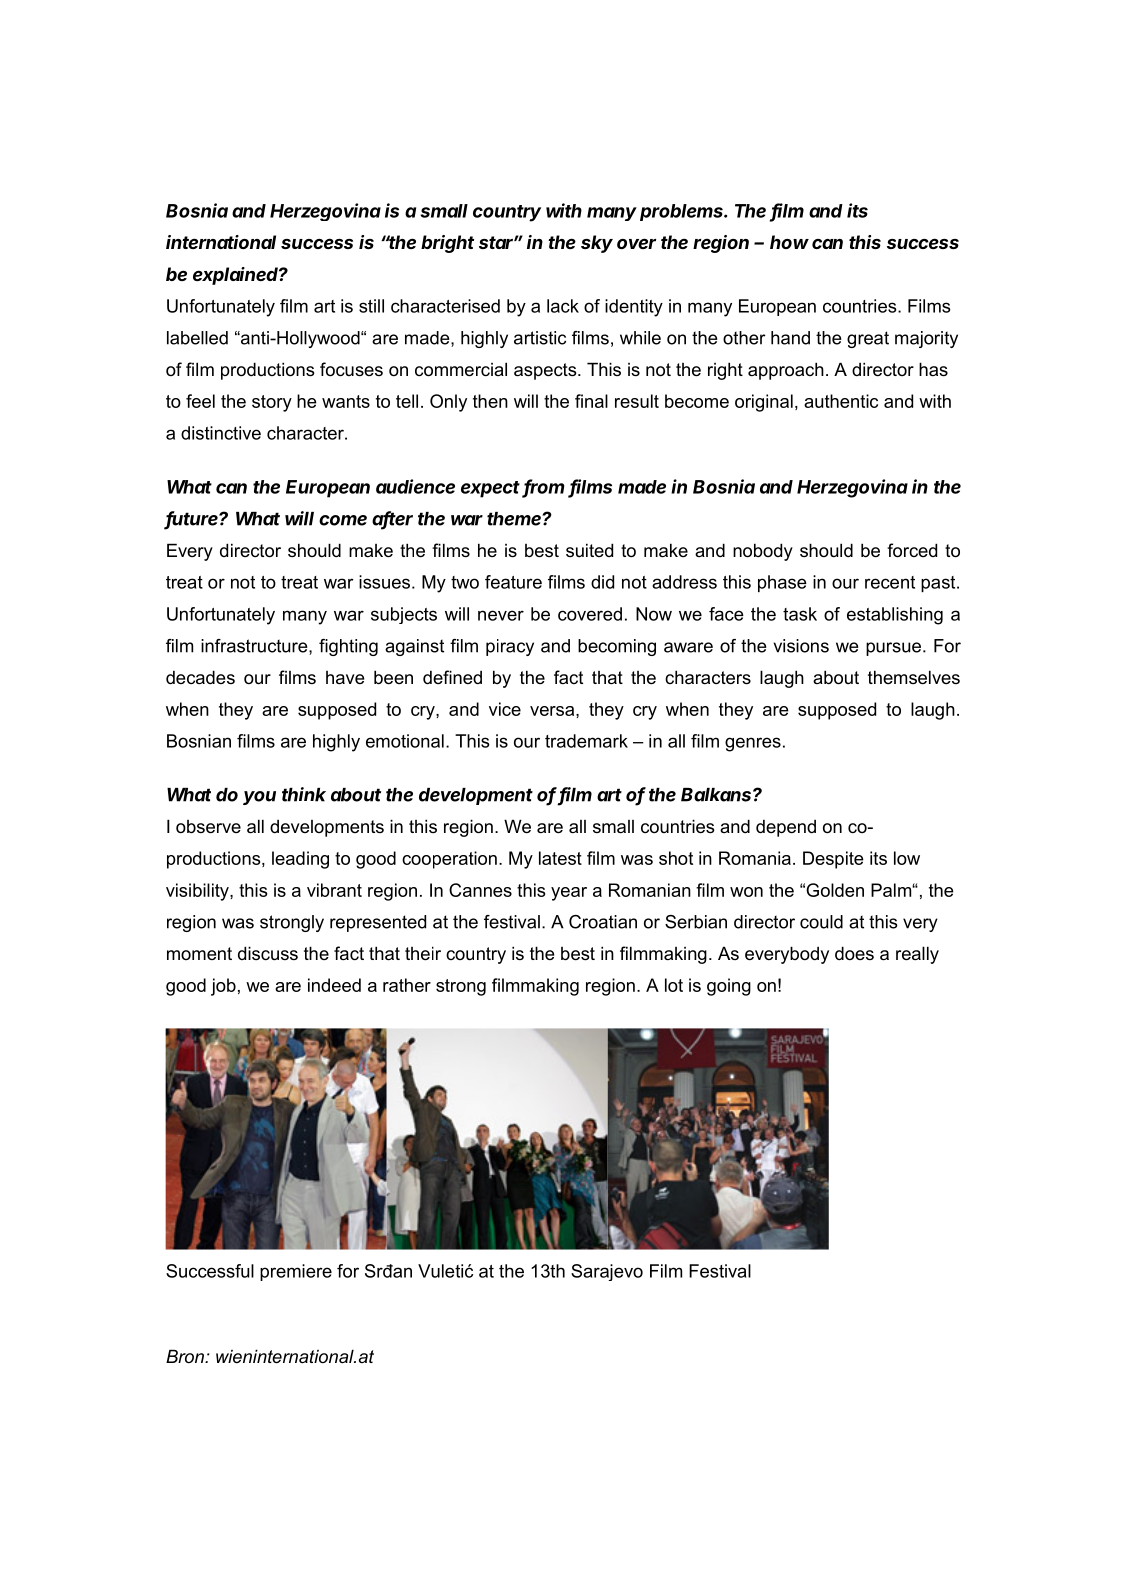 This document has width=1126, height=1594. I want to click on could, so click(821, 922).
